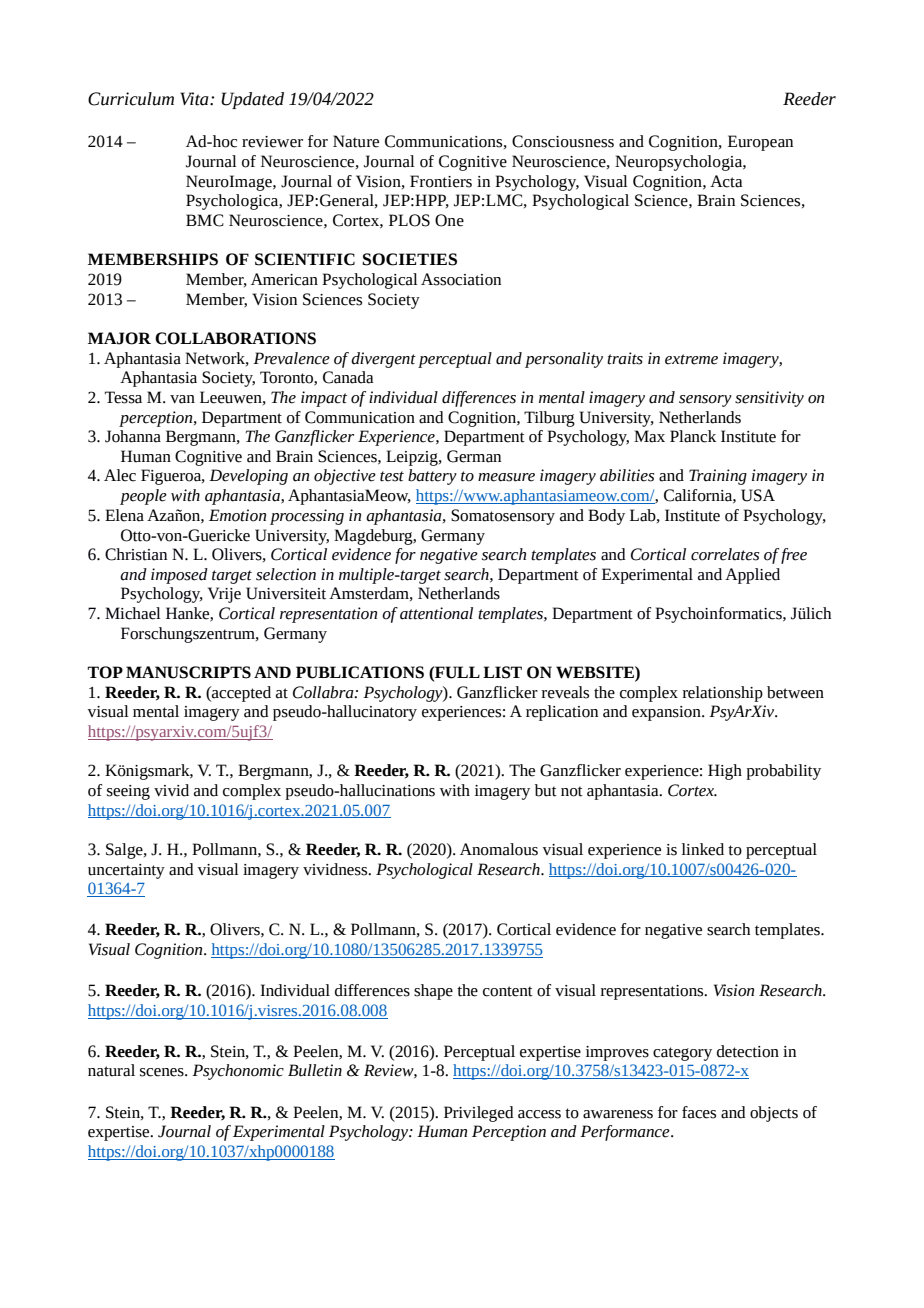  What do you see at coordinates (760, 143) in the screenshot?
I see `European` at bounding box center [760, 143].
